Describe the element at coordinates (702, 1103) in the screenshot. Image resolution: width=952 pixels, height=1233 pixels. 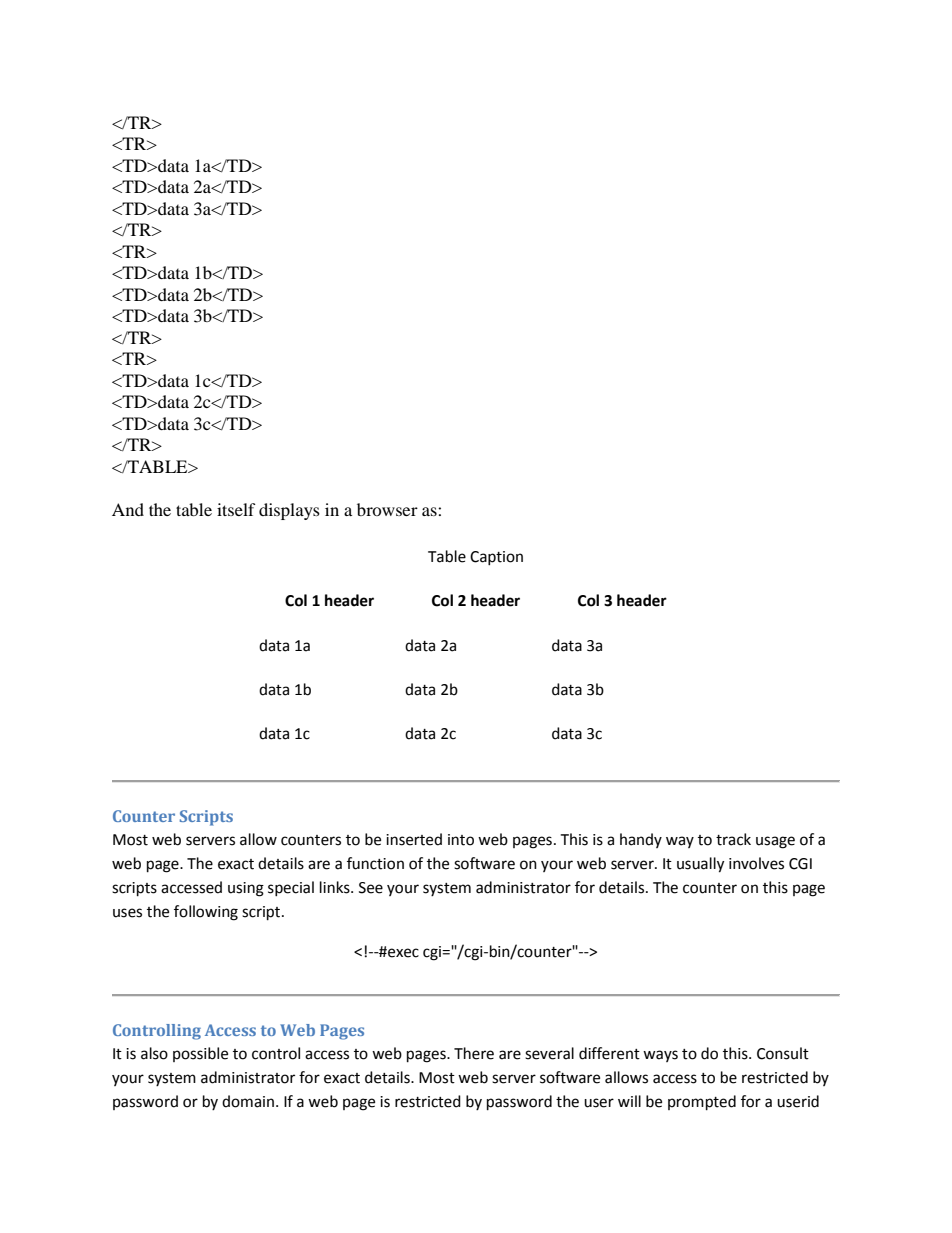
I see `prompted` at that location.
